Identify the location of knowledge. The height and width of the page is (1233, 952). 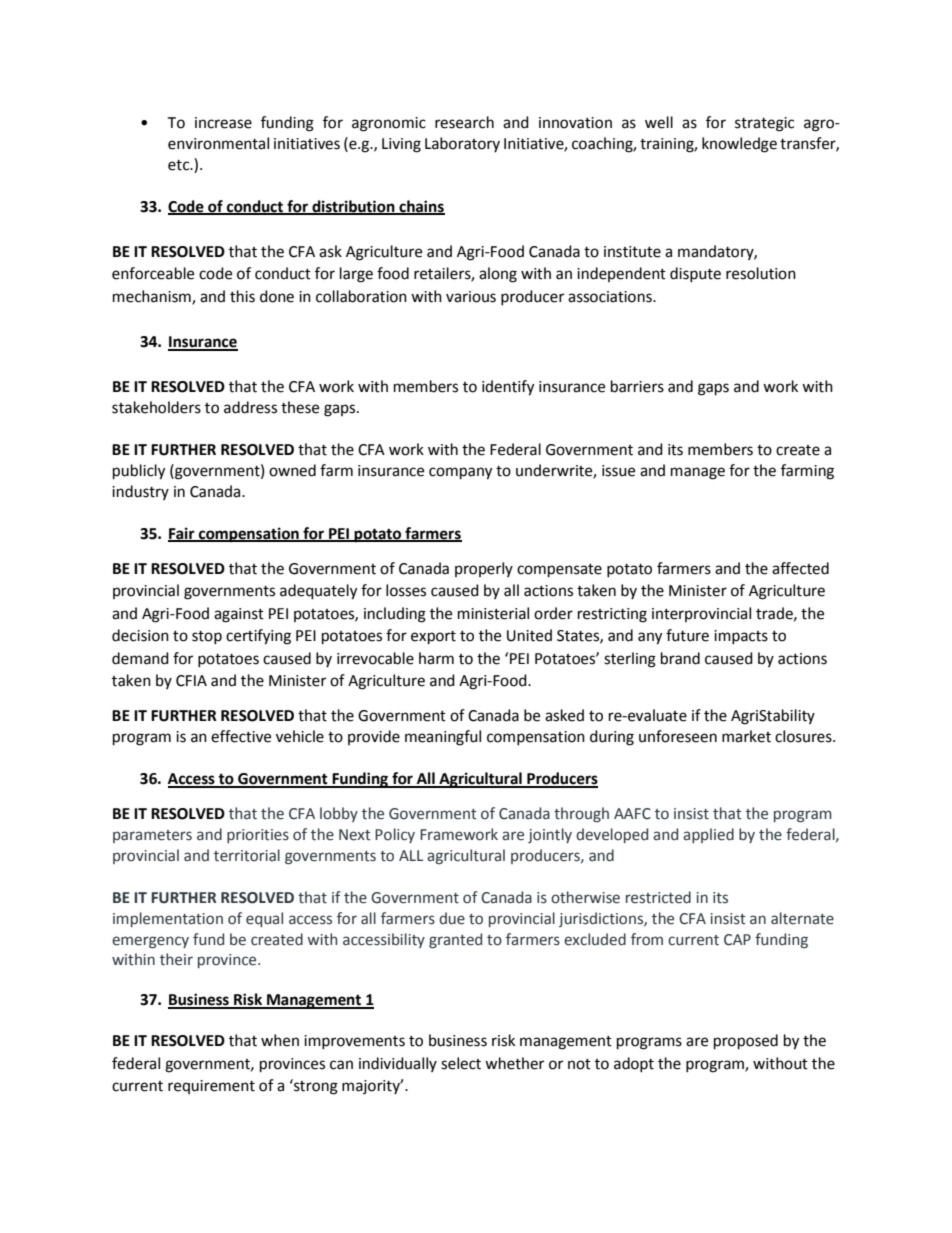
(739, 145).
